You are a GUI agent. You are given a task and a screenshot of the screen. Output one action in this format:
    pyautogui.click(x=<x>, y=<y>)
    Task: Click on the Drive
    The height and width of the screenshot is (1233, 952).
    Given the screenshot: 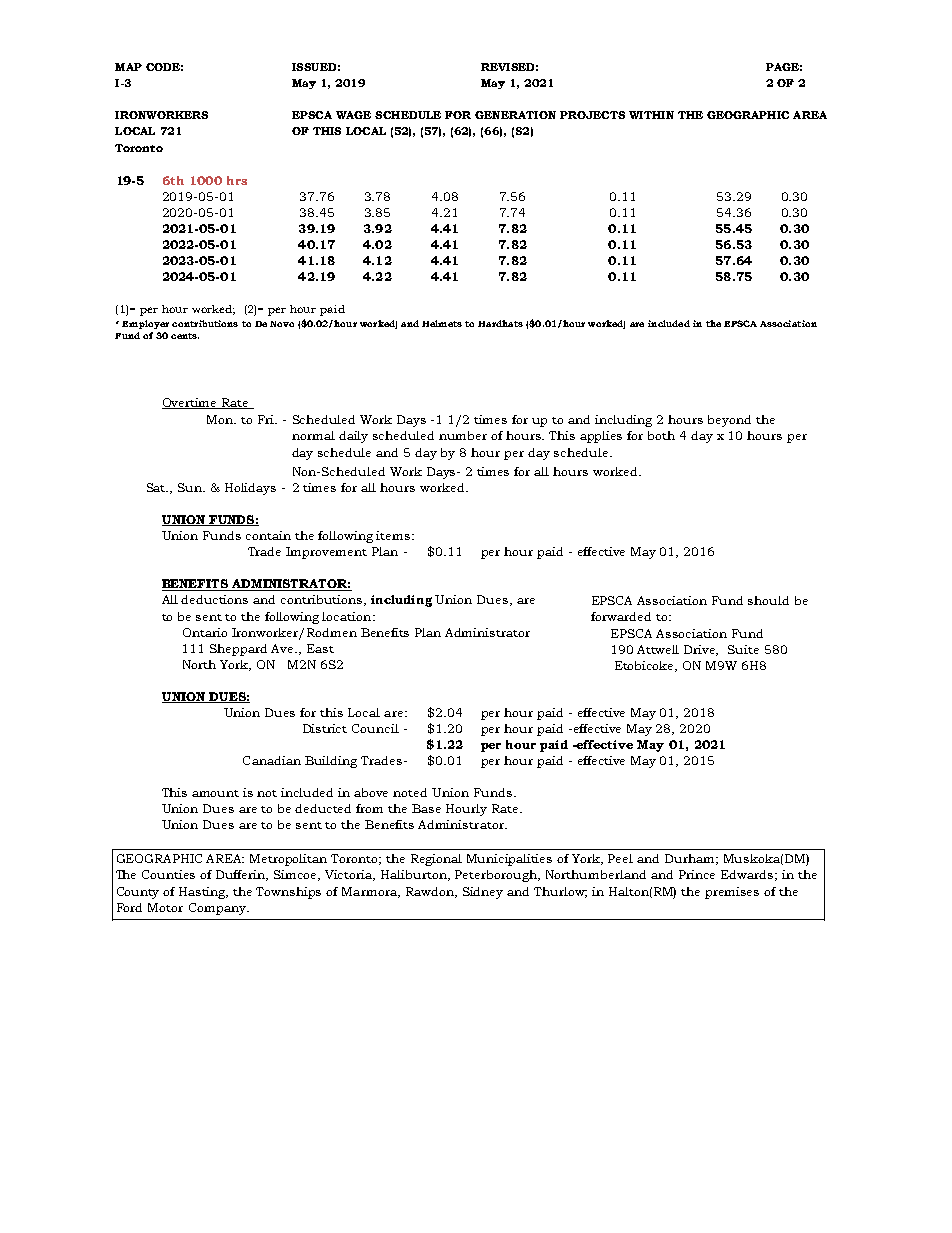 What is the action you would take?
    pyautogui.click(x=701, y=650)
